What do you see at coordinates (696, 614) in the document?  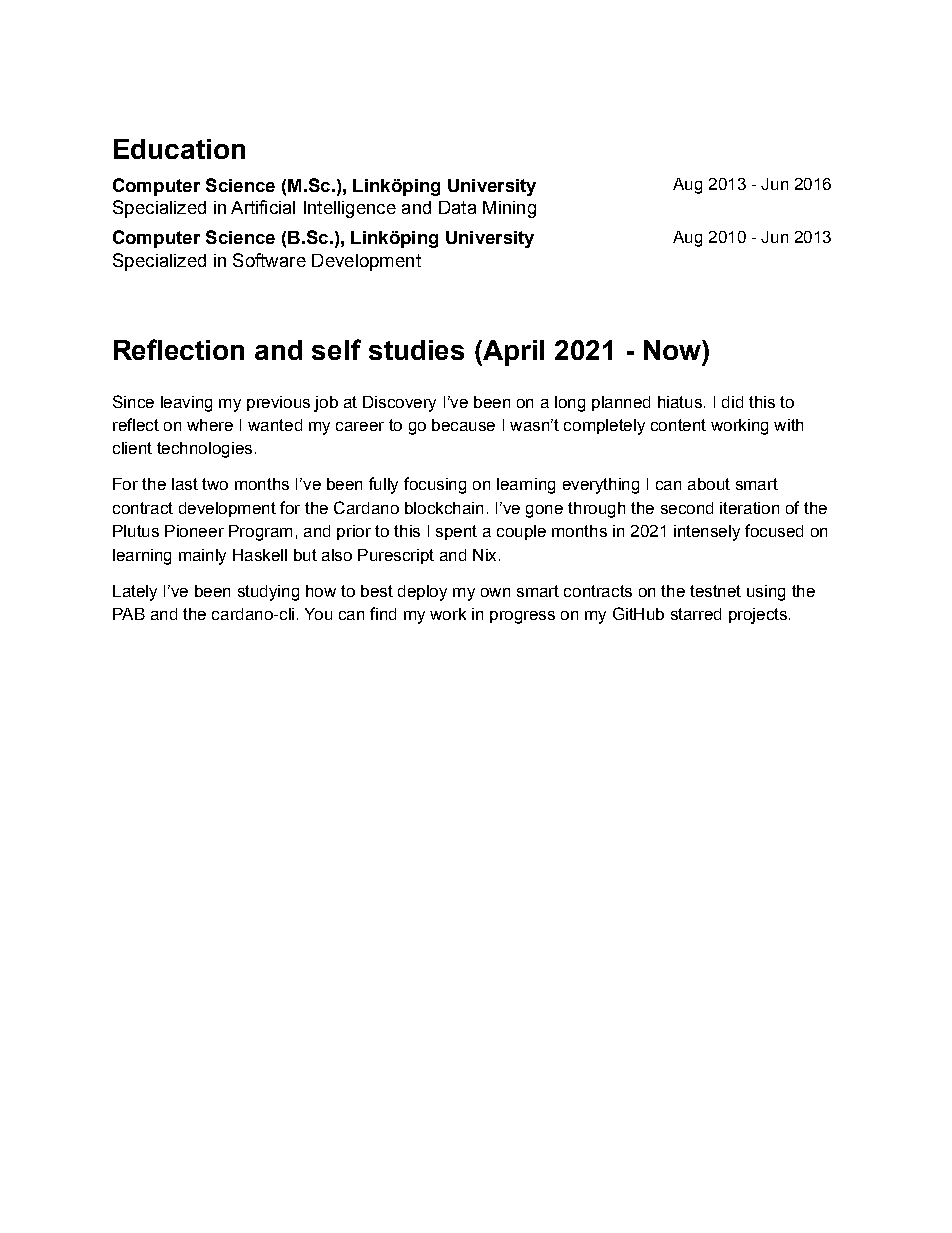 I see `starred` at bounding box center [696, 614].
